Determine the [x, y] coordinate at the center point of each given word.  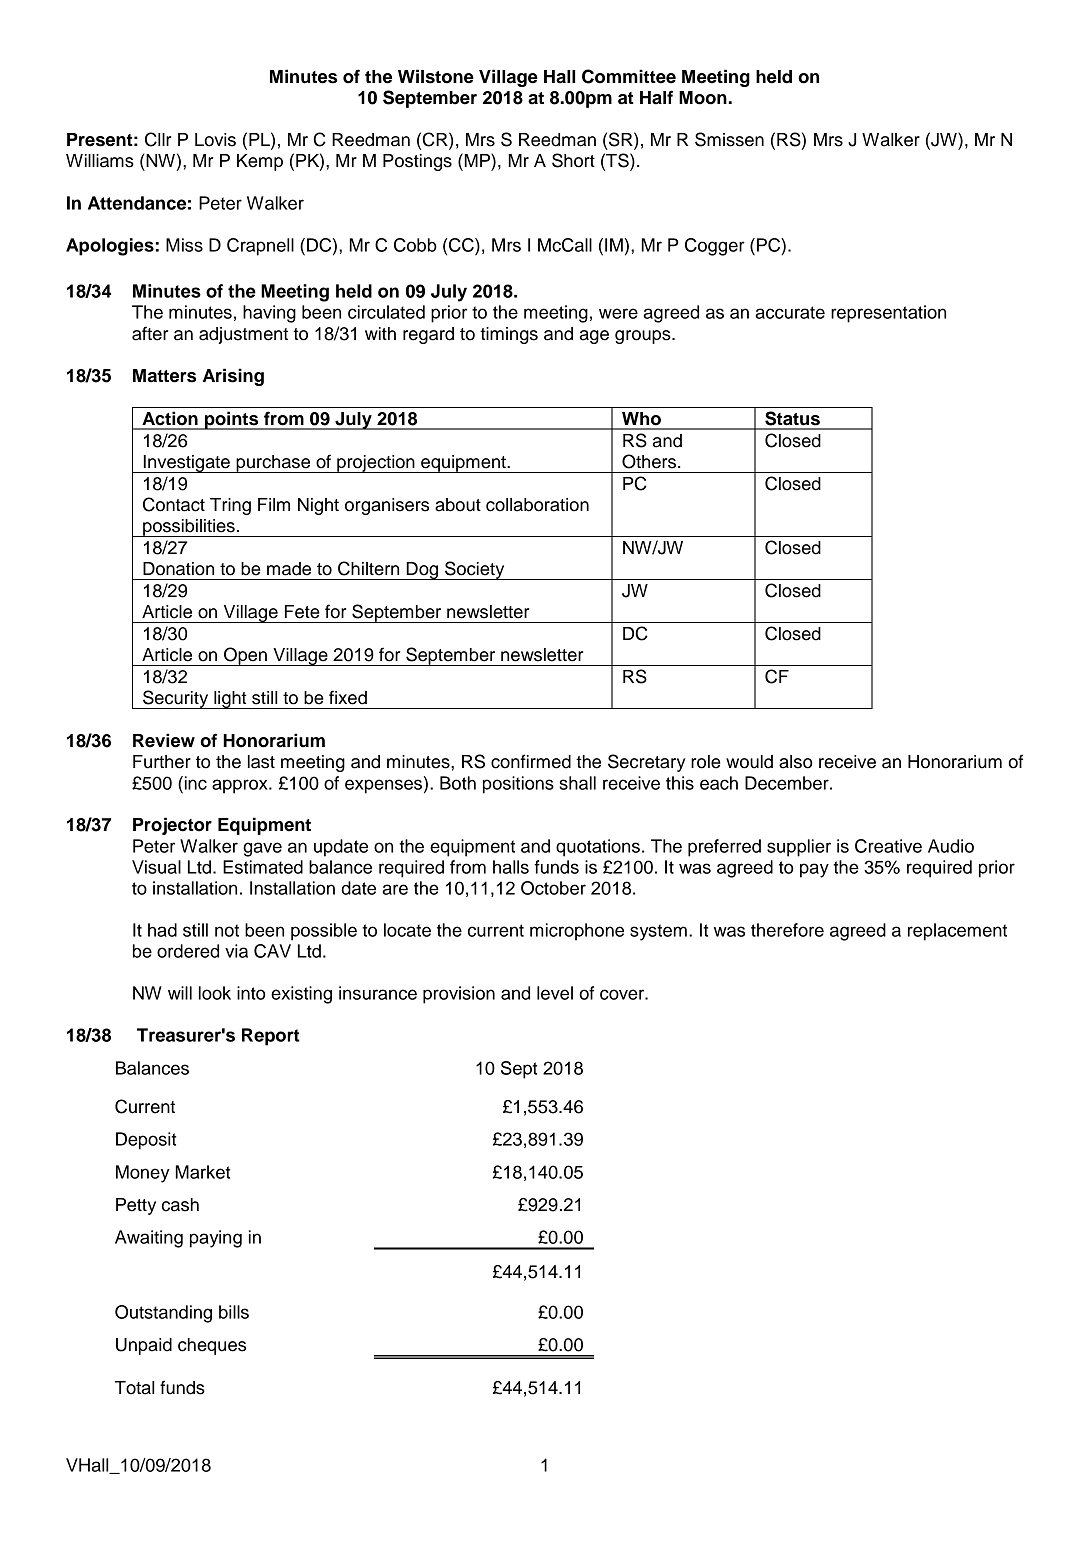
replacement [957, 932]
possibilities [189, 528]
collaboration [537, 505]
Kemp [260, 162]
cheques [212, 1346]
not [227, 930]
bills [234, 1312]
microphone [577, 932]
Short [573, 160]
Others [650, 461]
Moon [703, 98]
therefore [787, 930]
